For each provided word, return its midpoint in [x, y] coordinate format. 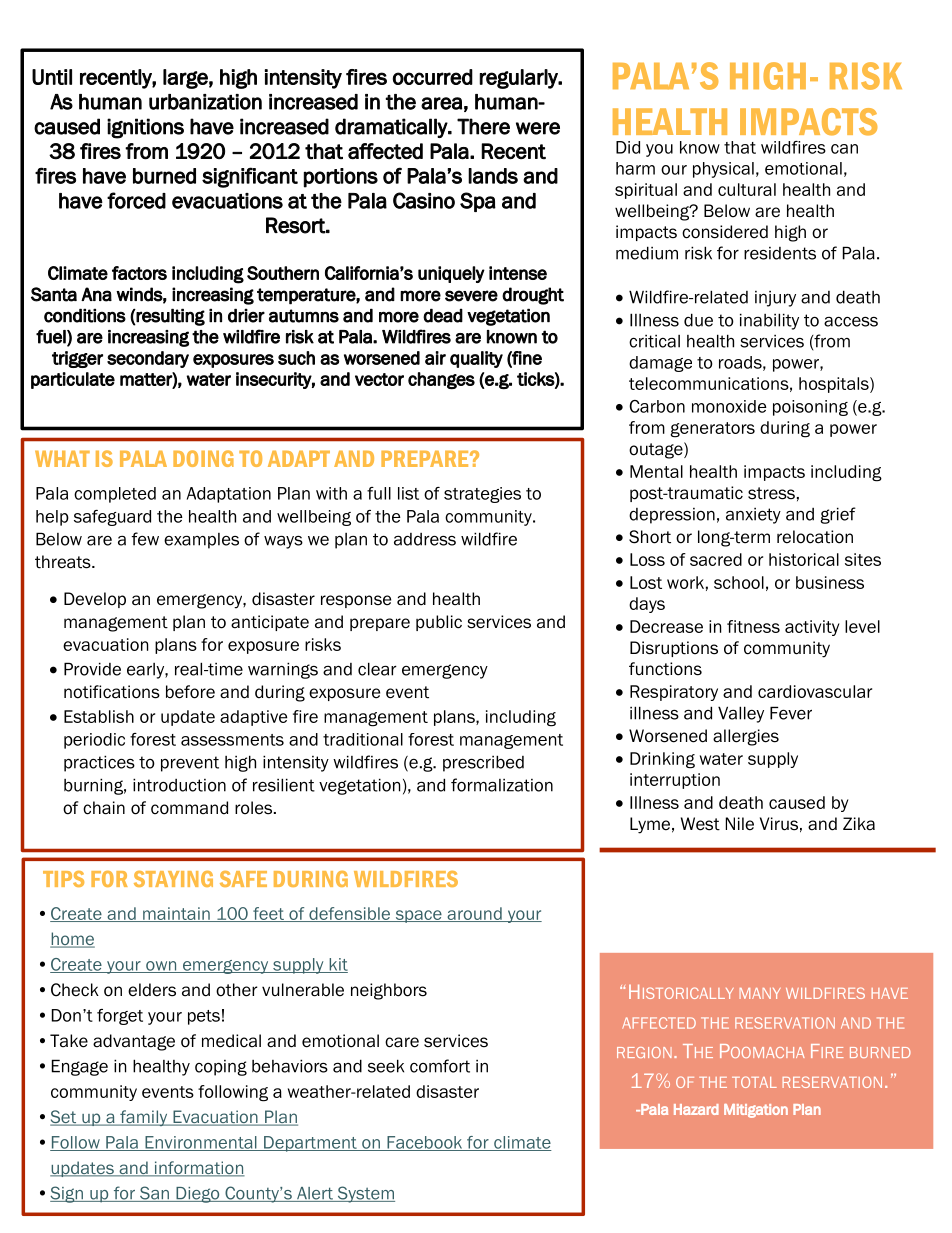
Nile [740, 824]
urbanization [205, 102]
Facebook [425, 1143]
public [439, 623]
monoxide [729, 406]
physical [723, 170]
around [474, 914]
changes [441, 381]
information [199, 1169]
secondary [148, 359]
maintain [176, 914]
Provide [92, 669]
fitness [753, 626]
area [441, 103]
